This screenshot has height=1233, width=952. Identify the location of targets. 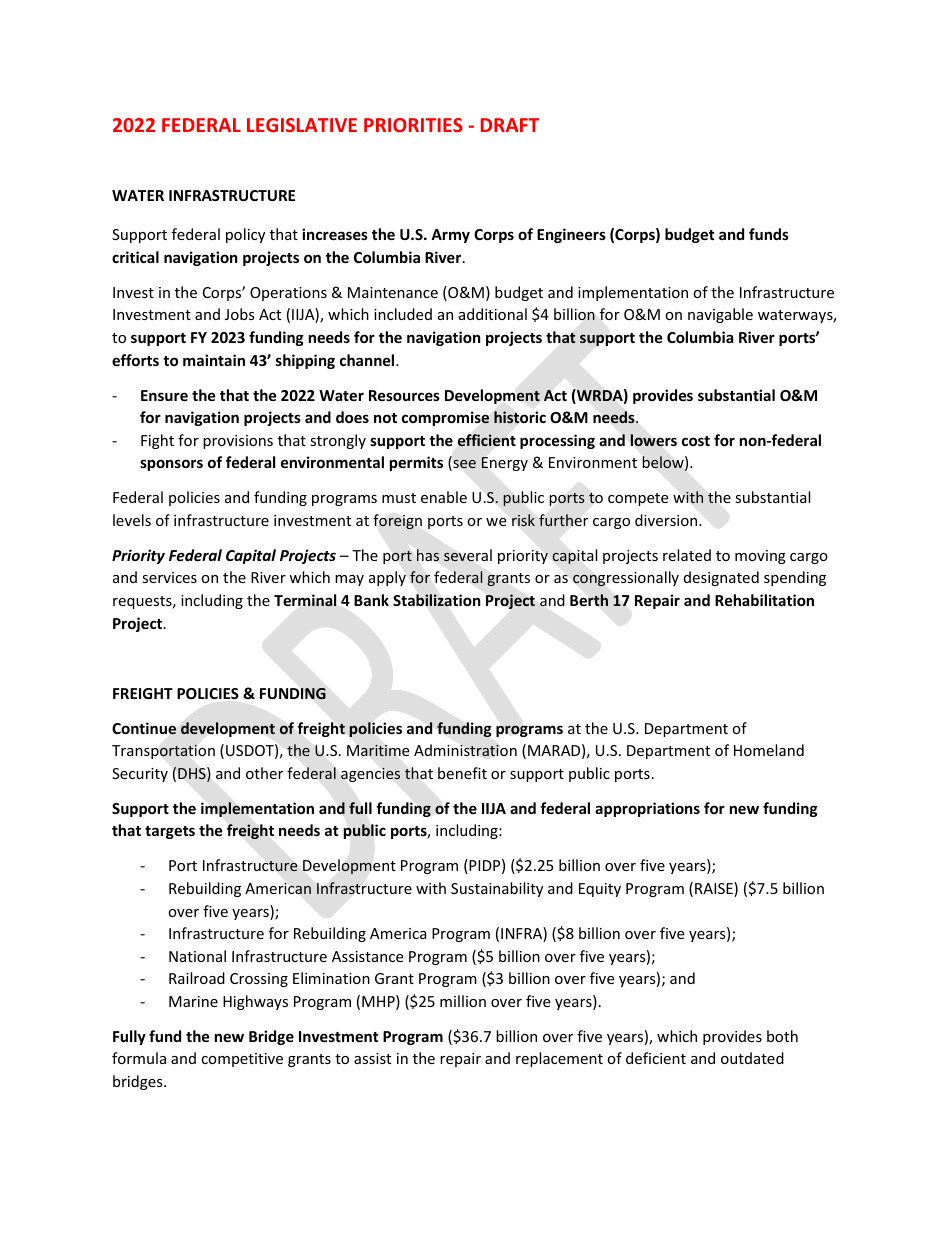
(170, 832).
